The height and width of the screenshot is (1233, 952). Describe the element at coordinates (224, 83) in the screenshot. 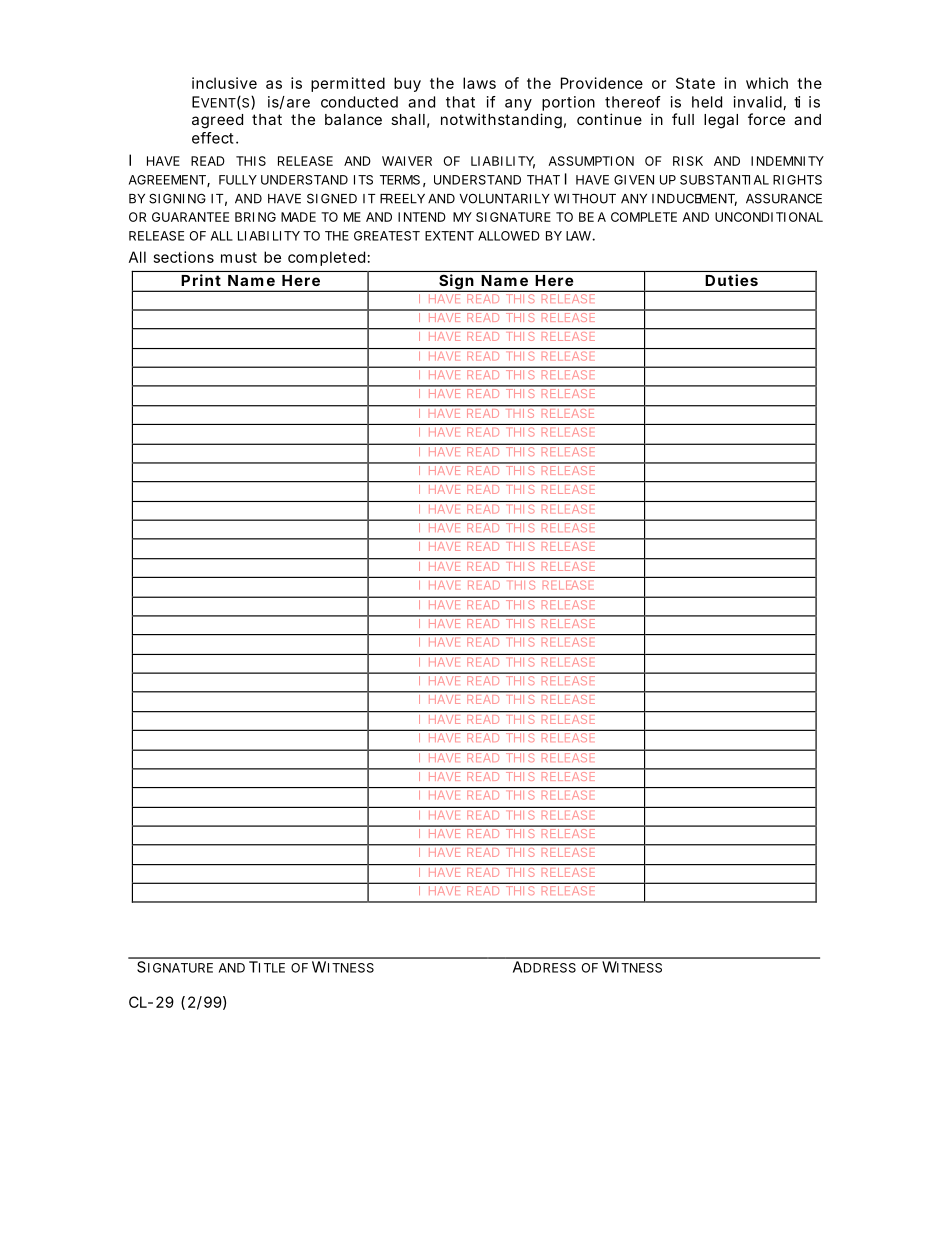

I see `inclusive` at that location.
